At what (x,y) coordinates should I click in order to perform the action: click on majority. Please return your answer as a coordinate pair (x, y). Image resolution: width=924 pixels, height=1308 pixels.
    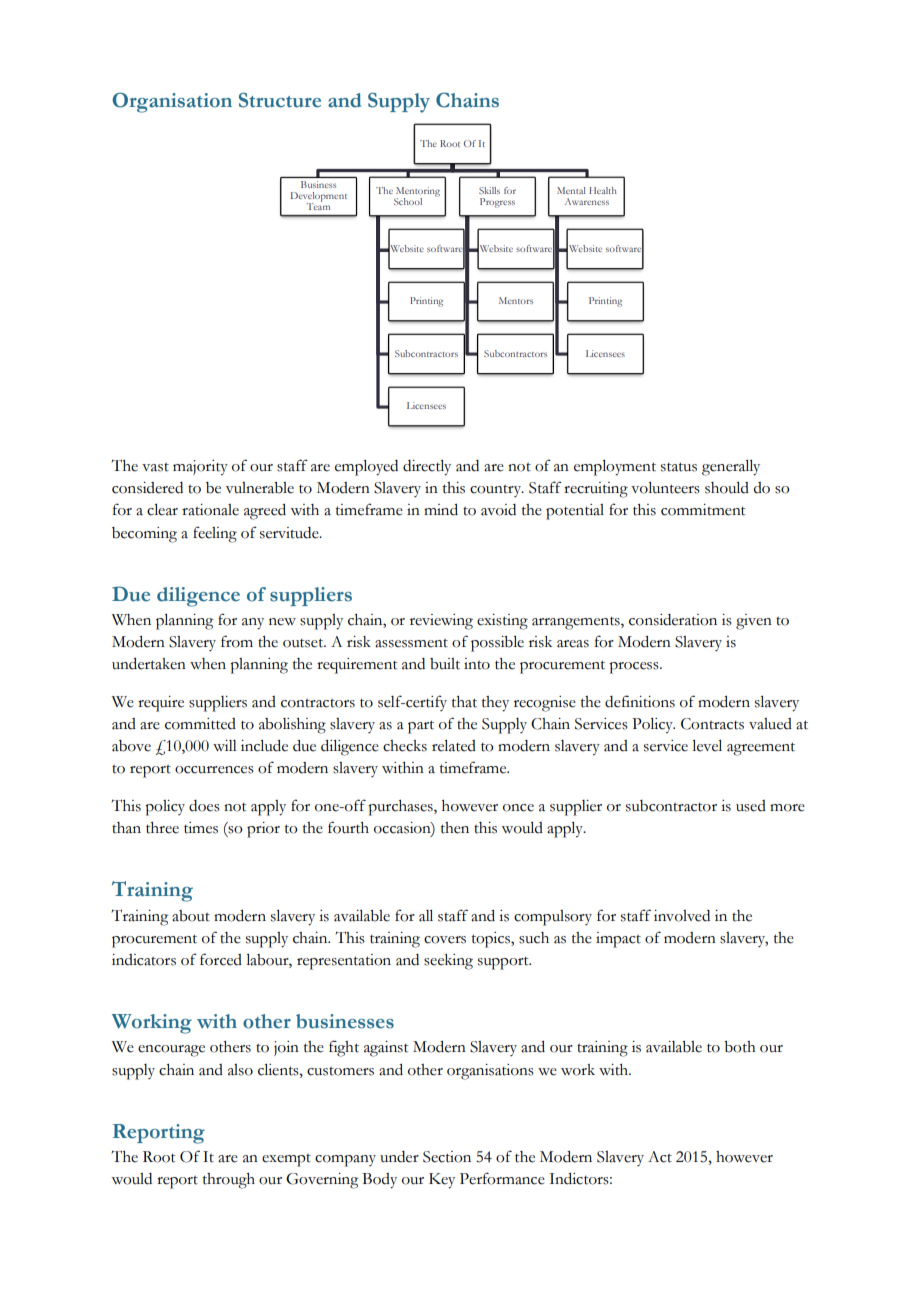
    Looking at the image, I should click on (200, 468).
